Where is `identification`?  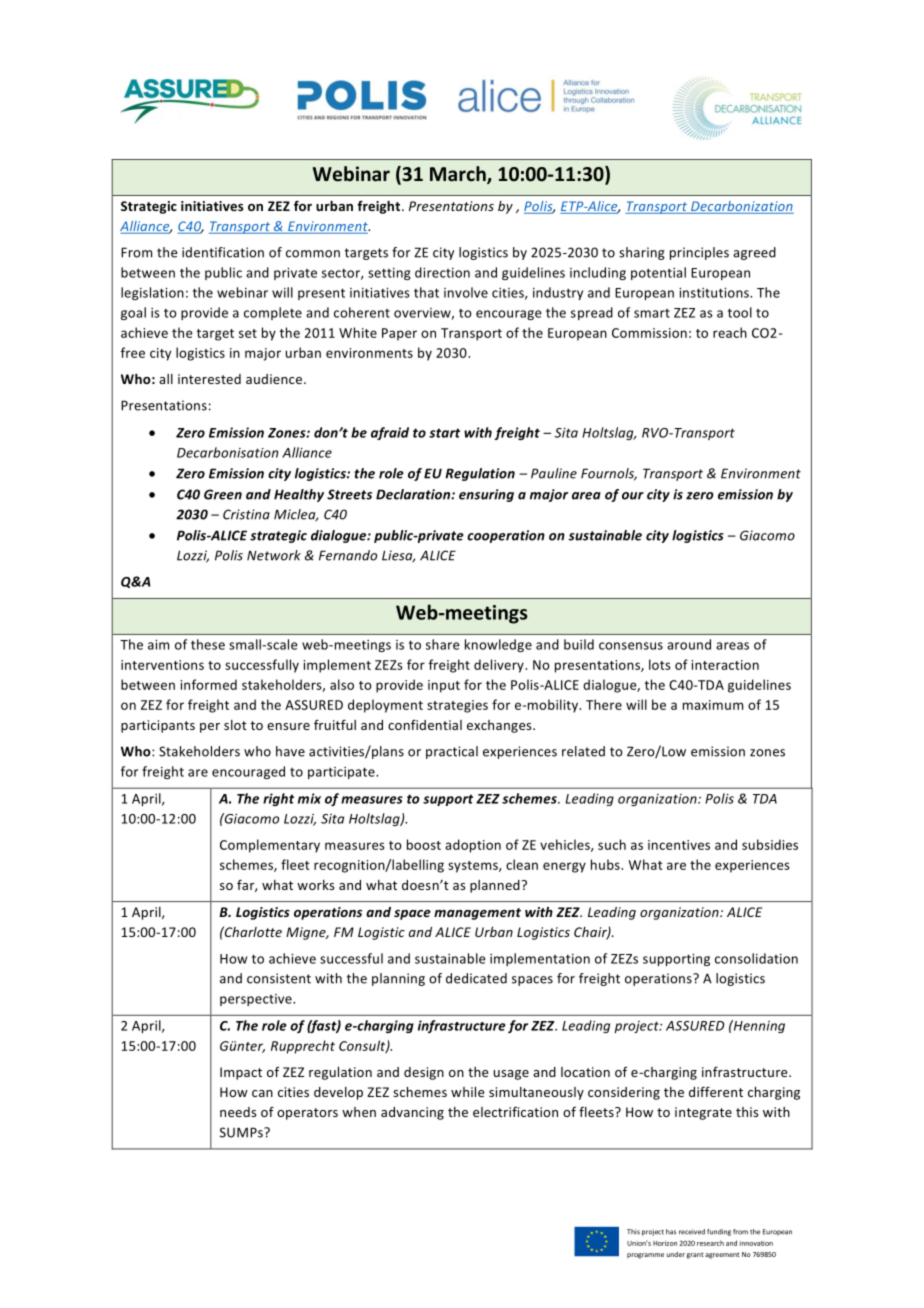 identification is located at coordinates (223, 252).
